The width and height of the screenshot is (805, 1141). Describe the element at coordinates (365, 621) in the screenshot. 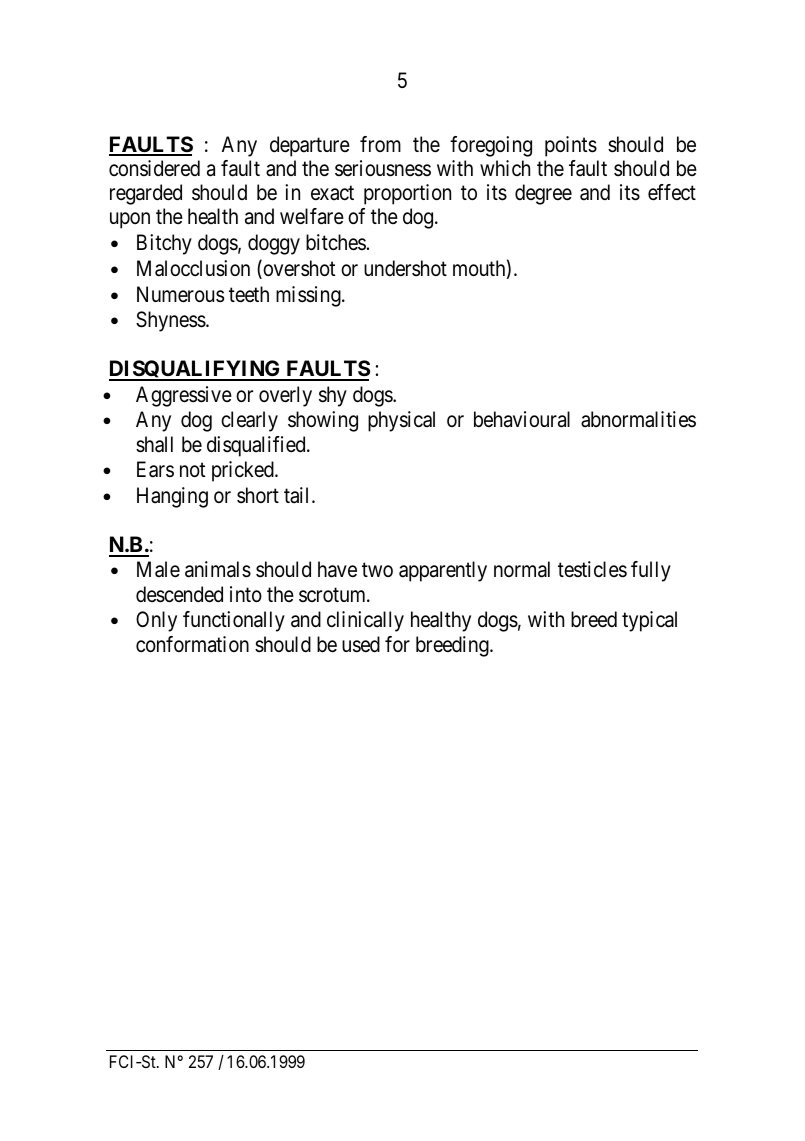

I see `clinically` at that location.
